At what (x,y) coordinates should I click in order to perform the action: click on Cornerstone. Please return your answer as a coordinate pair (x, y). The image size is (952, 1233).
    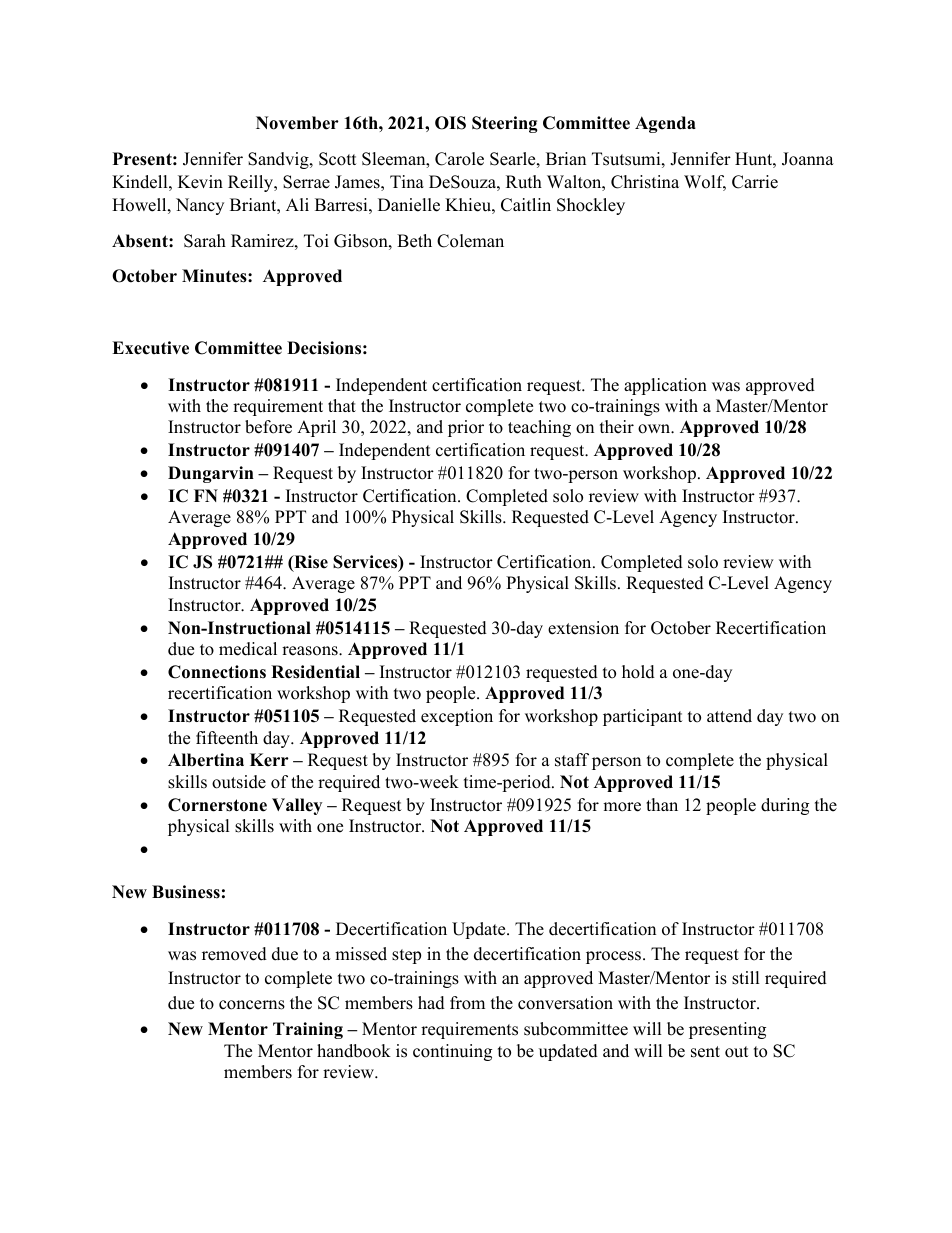
    Looking at the image, I should click on (217, 805).
